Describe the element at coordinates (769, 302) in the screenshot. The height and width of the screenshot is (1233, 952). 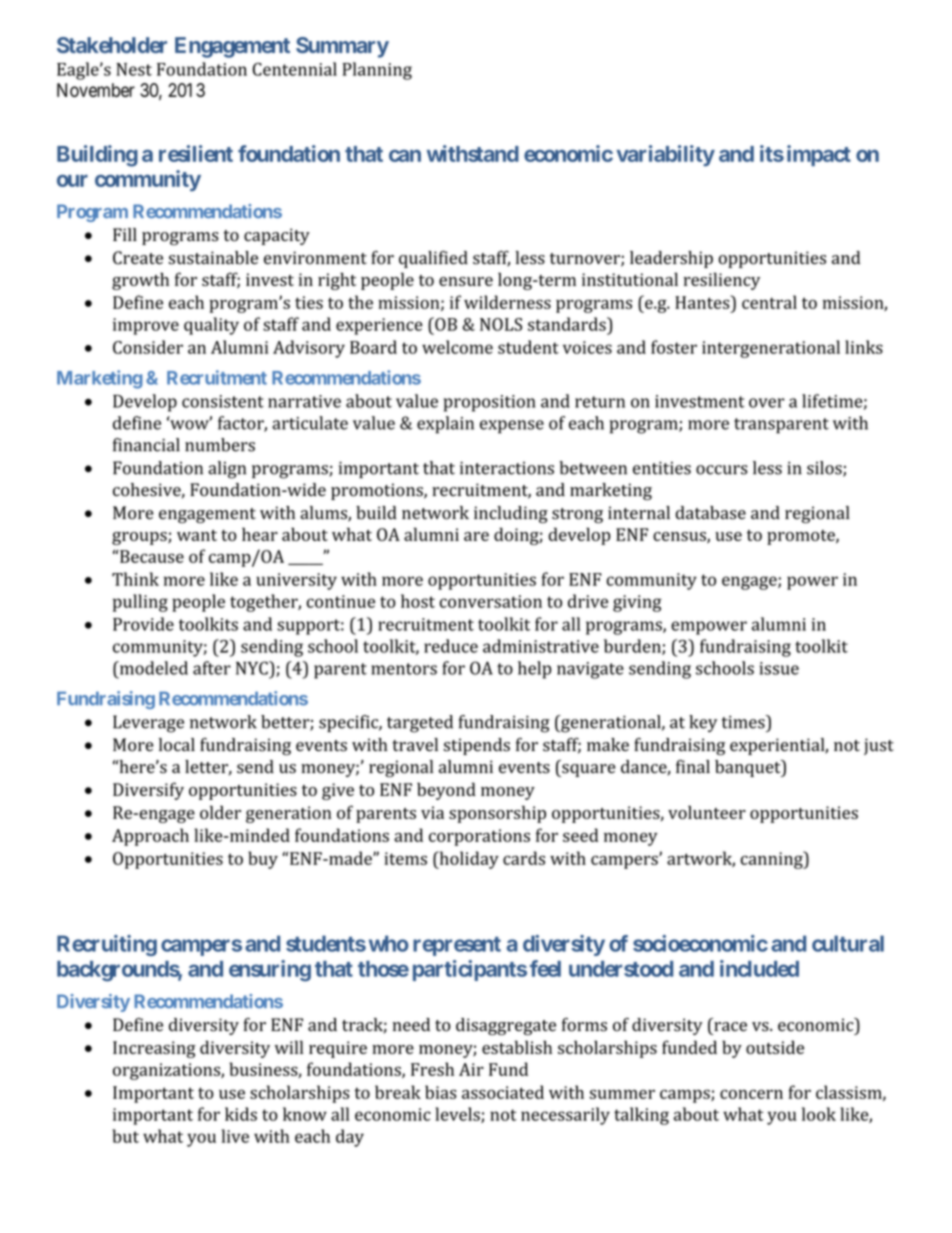
I see `central` at that location.
